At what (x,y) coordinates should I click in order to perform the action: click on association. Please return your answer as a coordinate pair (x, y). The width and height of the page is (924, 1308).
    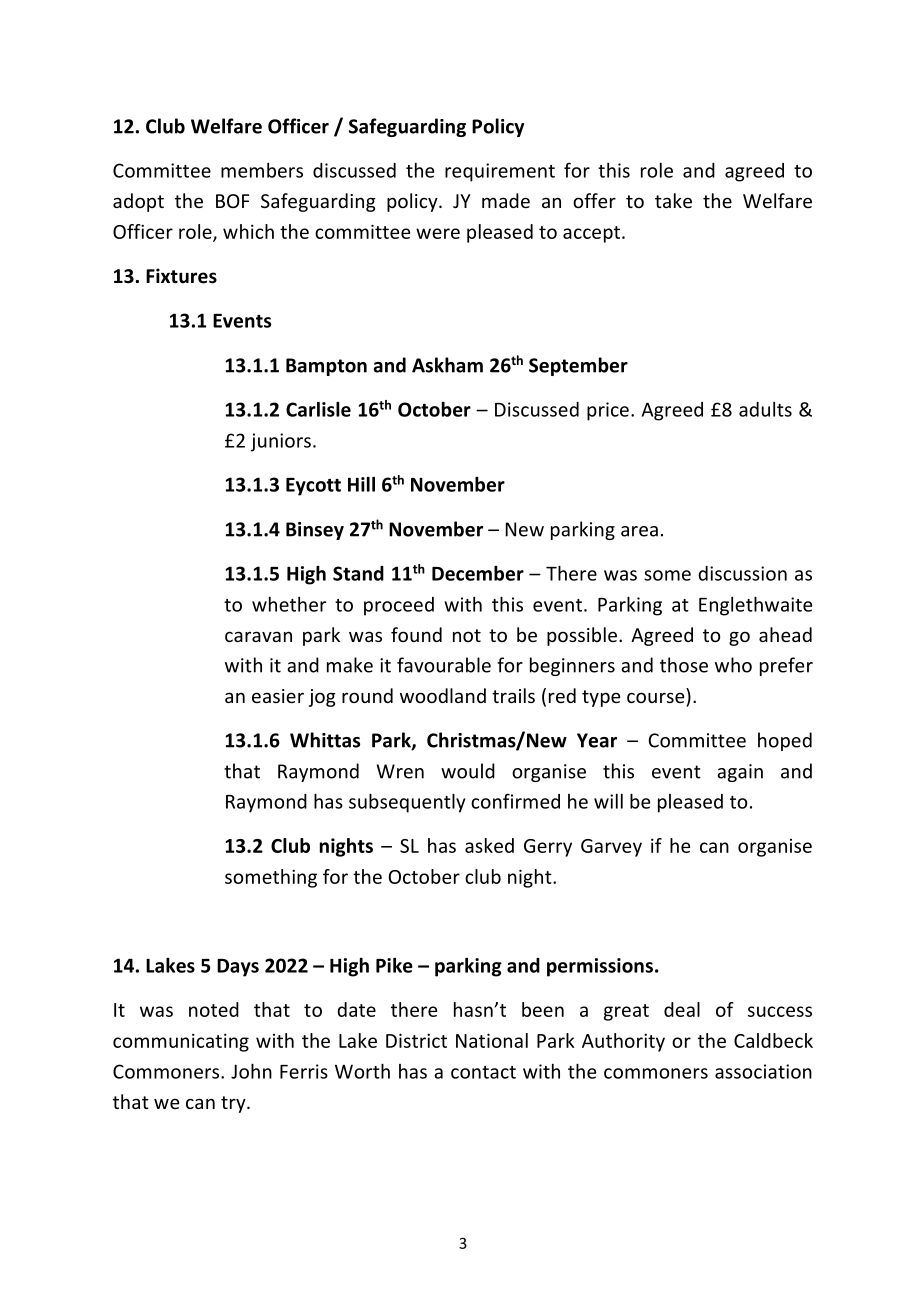
    Looking at the image, I should click on (763, 1071).
